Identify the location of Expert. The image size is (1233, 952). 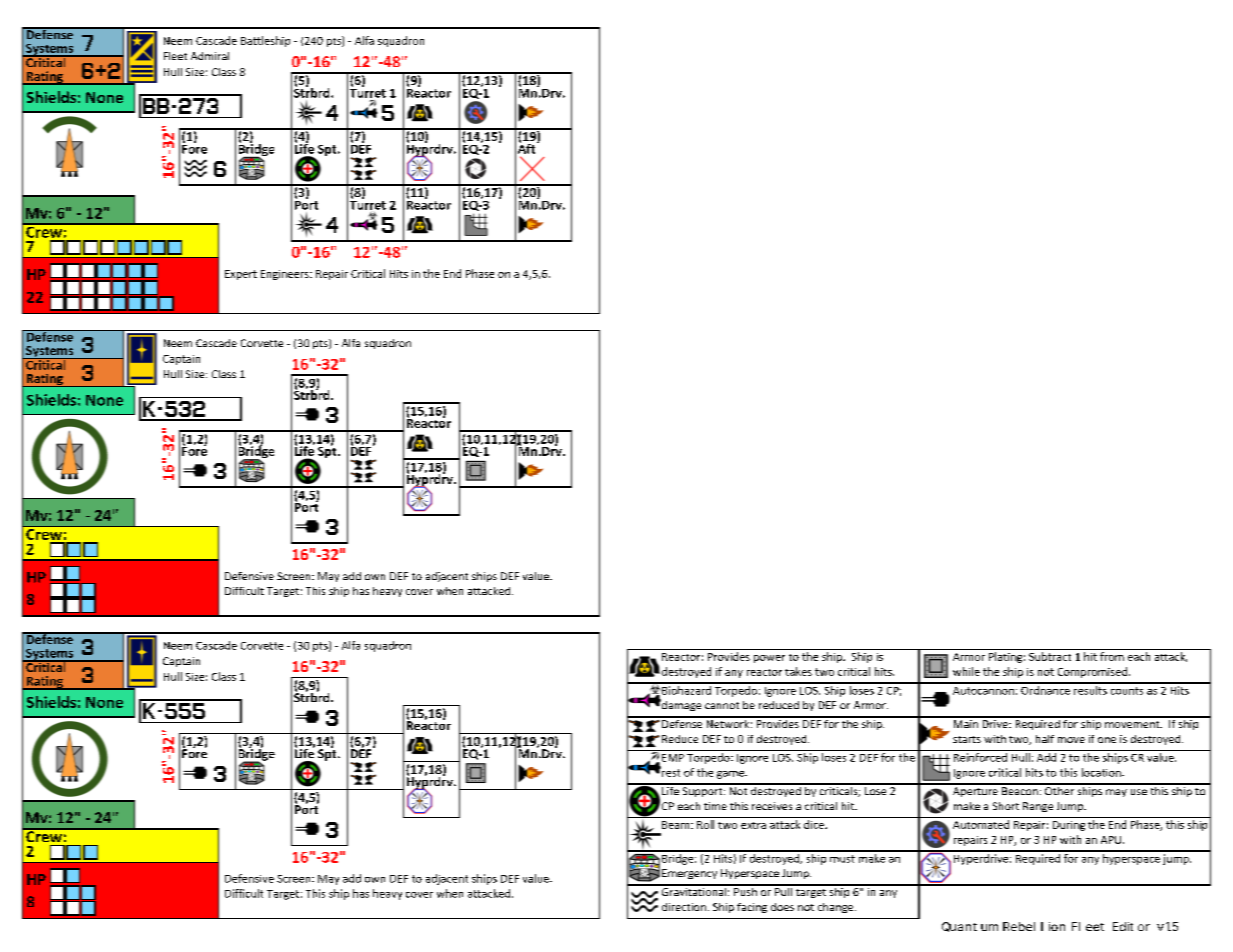
(241, 275).
